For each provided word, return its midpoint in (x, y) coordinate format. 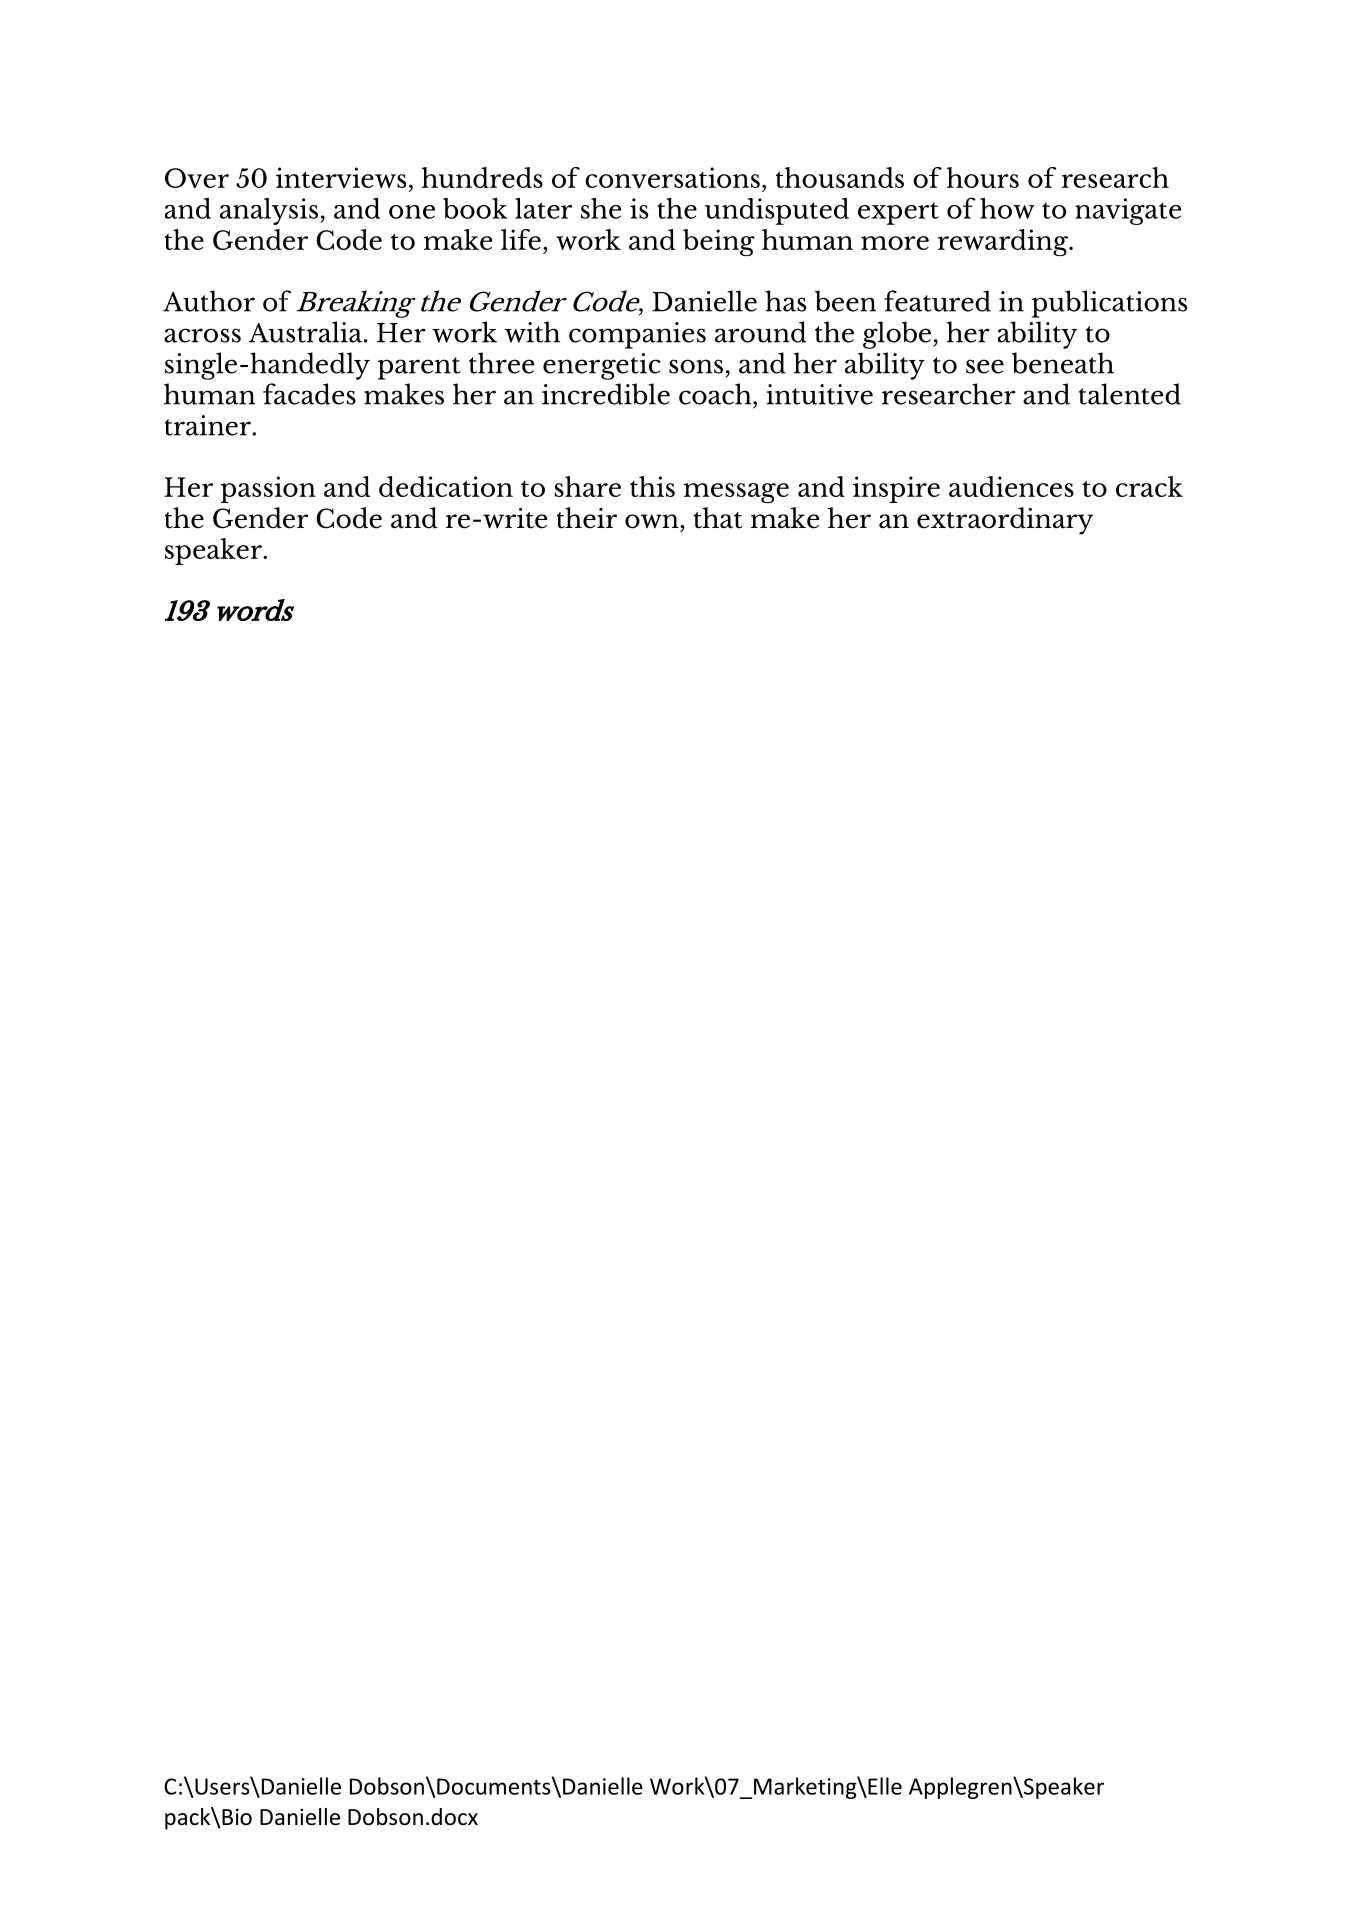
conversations (672, 177)
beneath (1063, 363)
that (718, 518)
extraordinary (1005, 521)
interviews (341, 177)
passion (268, 489)
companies (637, 335)
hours (983, 177)
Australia (307, 332)
